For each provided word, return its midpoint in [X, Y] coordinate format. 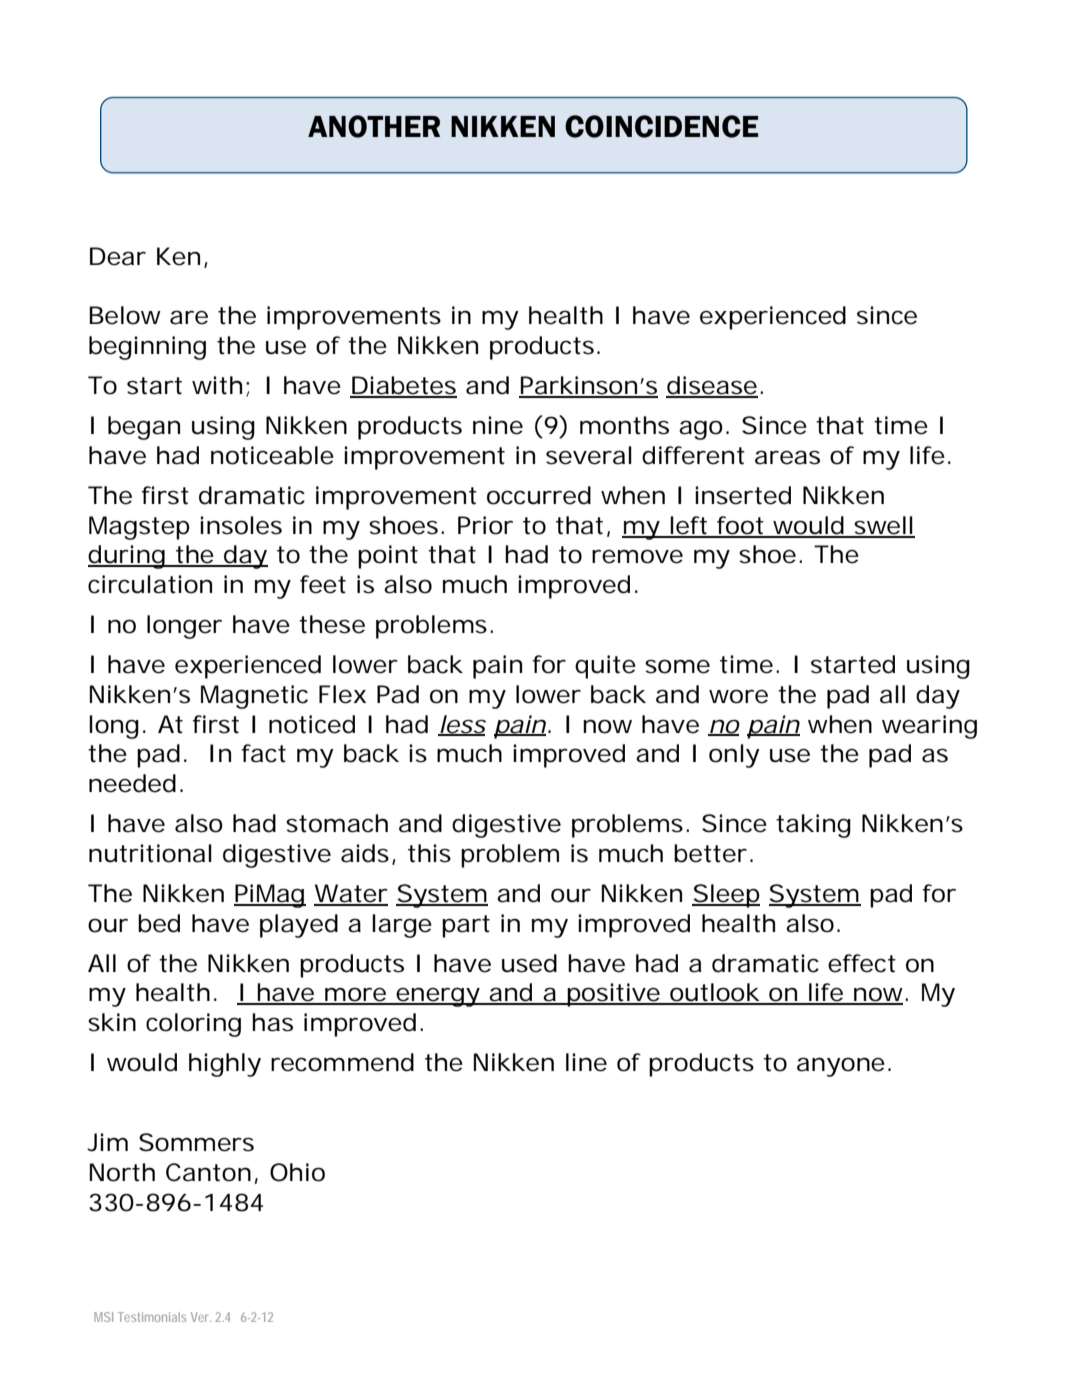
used [529, 963]
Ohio [297, 1172]
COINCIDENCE [661, 126]
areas [787, 457]
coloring [193, 1025]
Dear [118, 256]
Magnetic [254, 697]
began [144, 428]
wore [738, 696]
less [462, 725]
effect [862, 963]
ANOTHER [374, 126]
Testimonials [152, 1317]
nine [498, 425]
